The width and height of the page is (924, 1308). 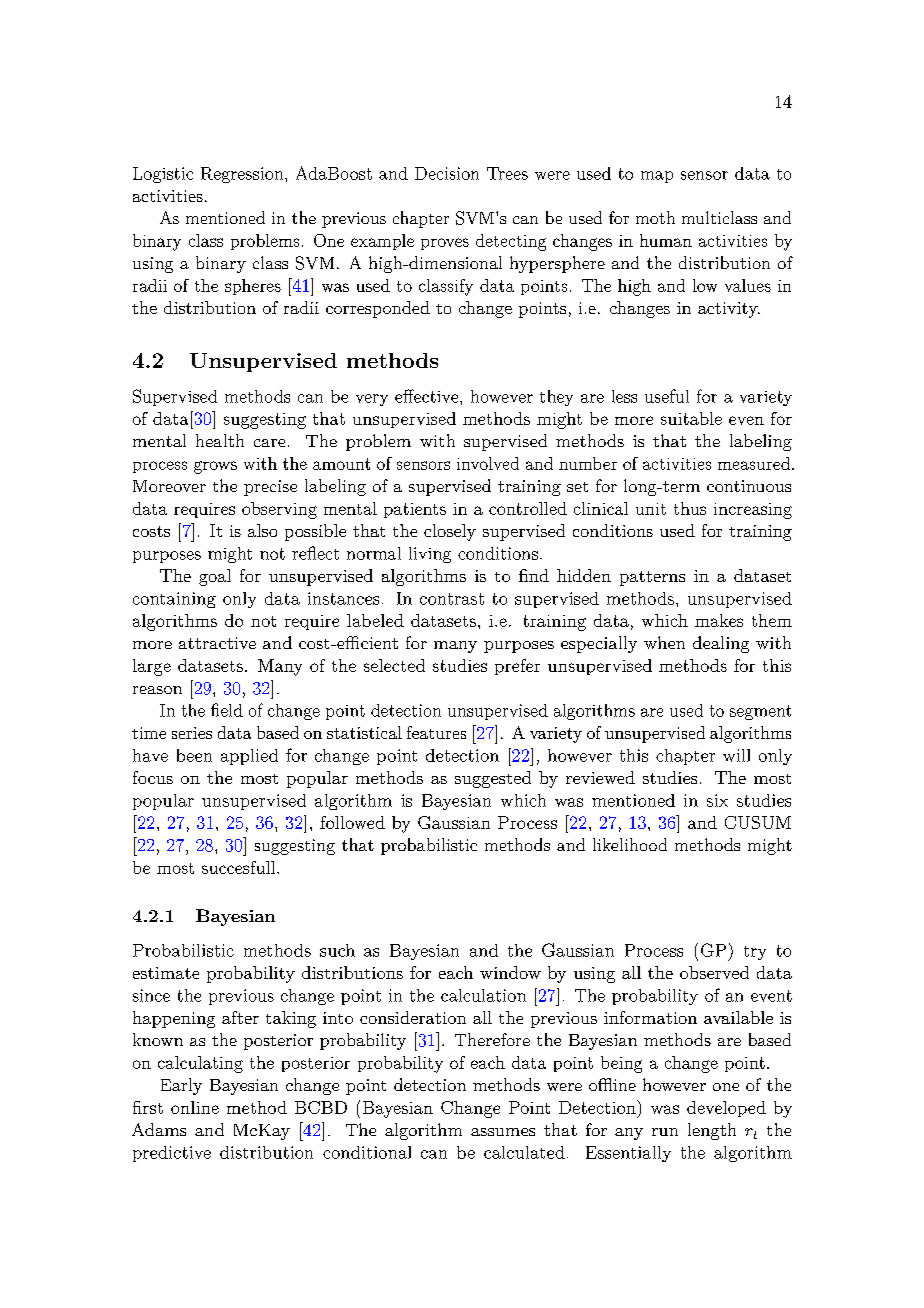 I want to click on six, so click(x=717, y=800).
